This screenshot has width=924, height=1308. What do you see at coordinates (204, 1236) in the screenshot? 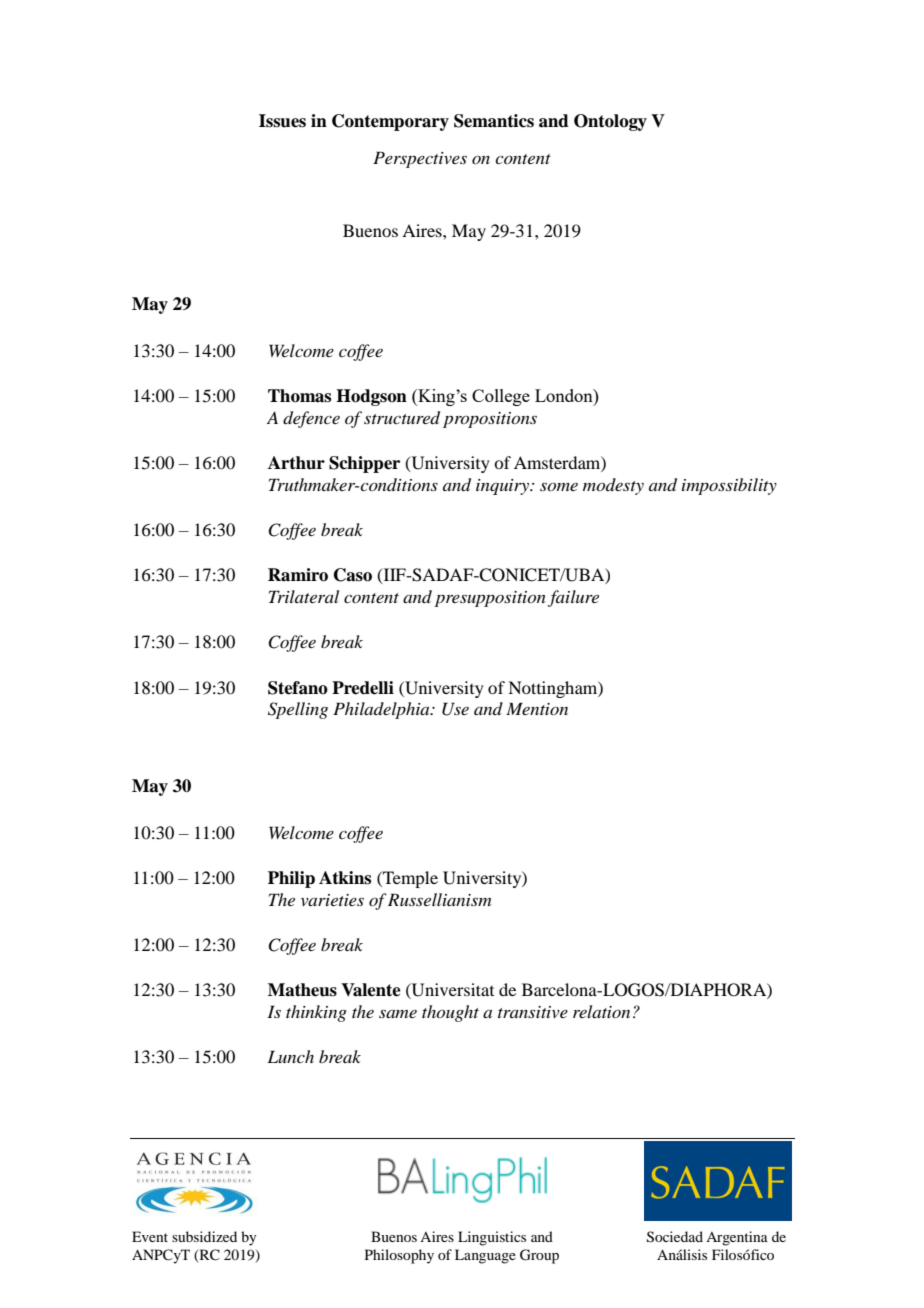
I see `subsidized` at bounding box center [204, 1236].
